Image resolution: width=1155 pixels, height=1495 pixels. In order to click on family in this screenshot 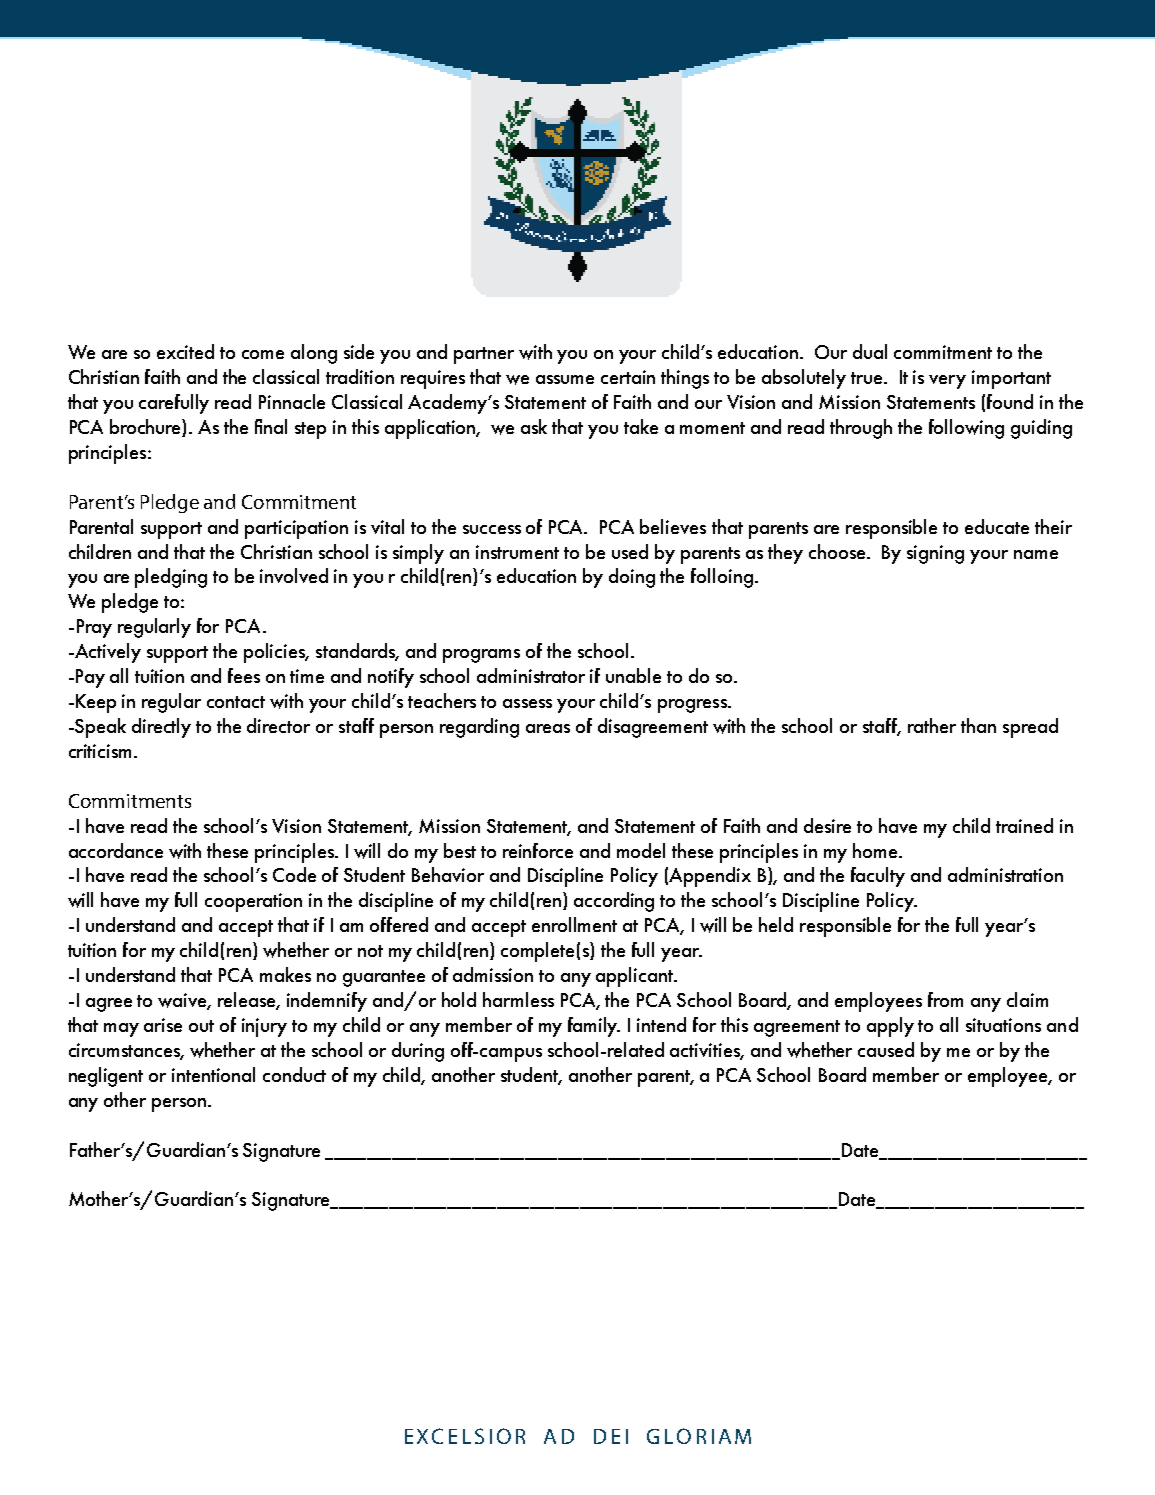, I will do `click(594, 1027)`.
